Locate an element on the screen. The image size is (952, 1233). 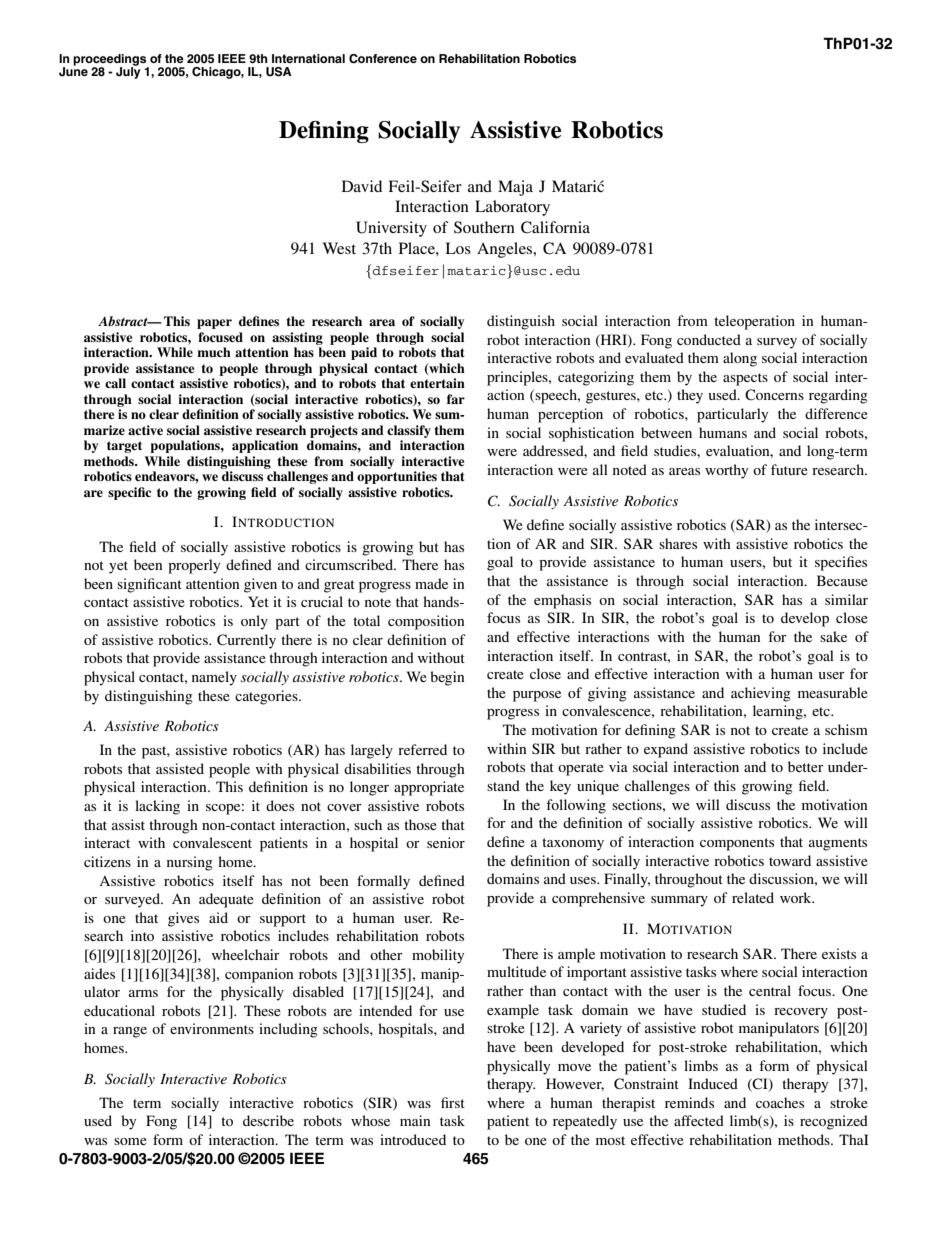
first is located at coordinates (453, 1102).
